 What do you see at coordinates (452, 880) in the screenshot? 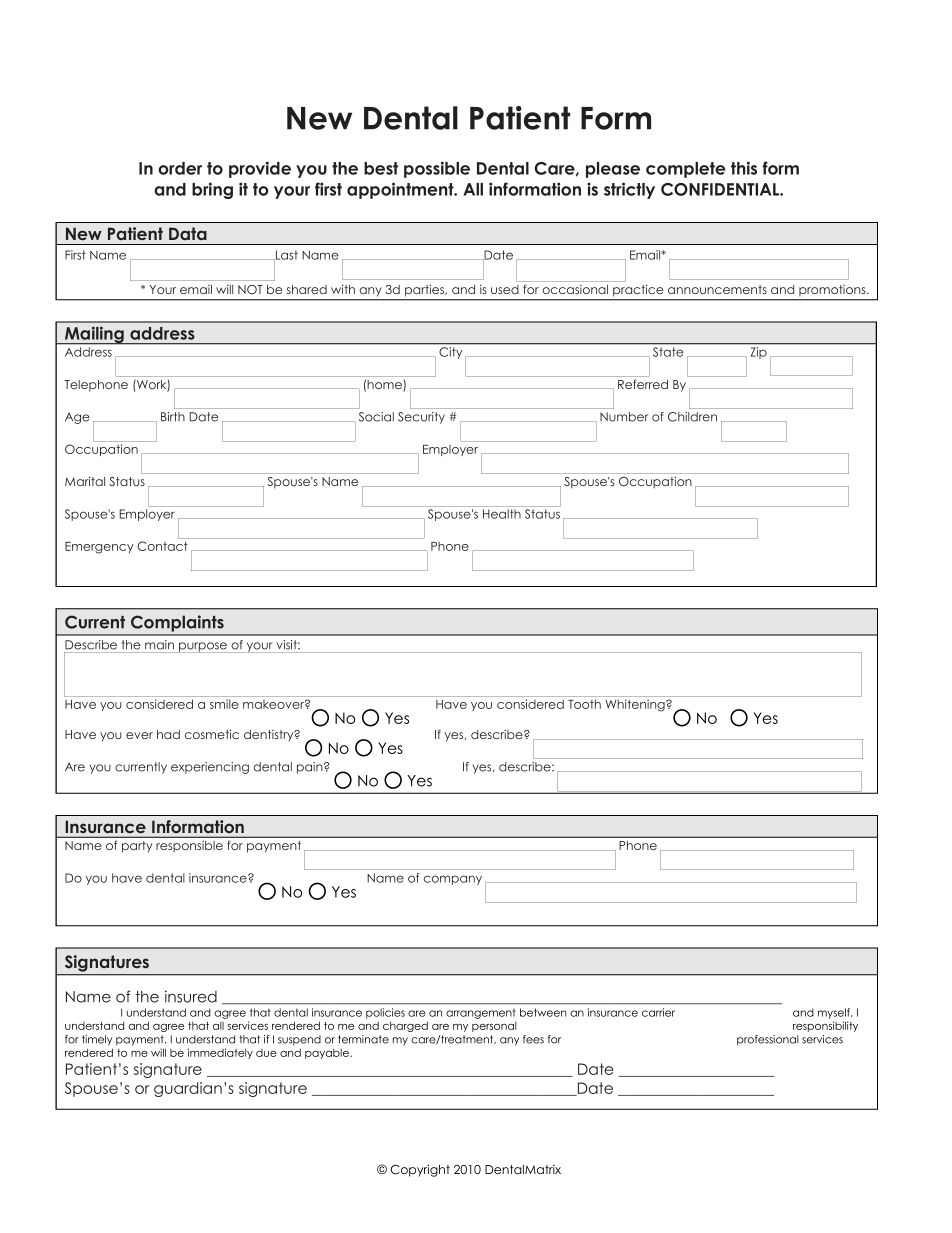
I see `company` at bounding box center [452, 880].
